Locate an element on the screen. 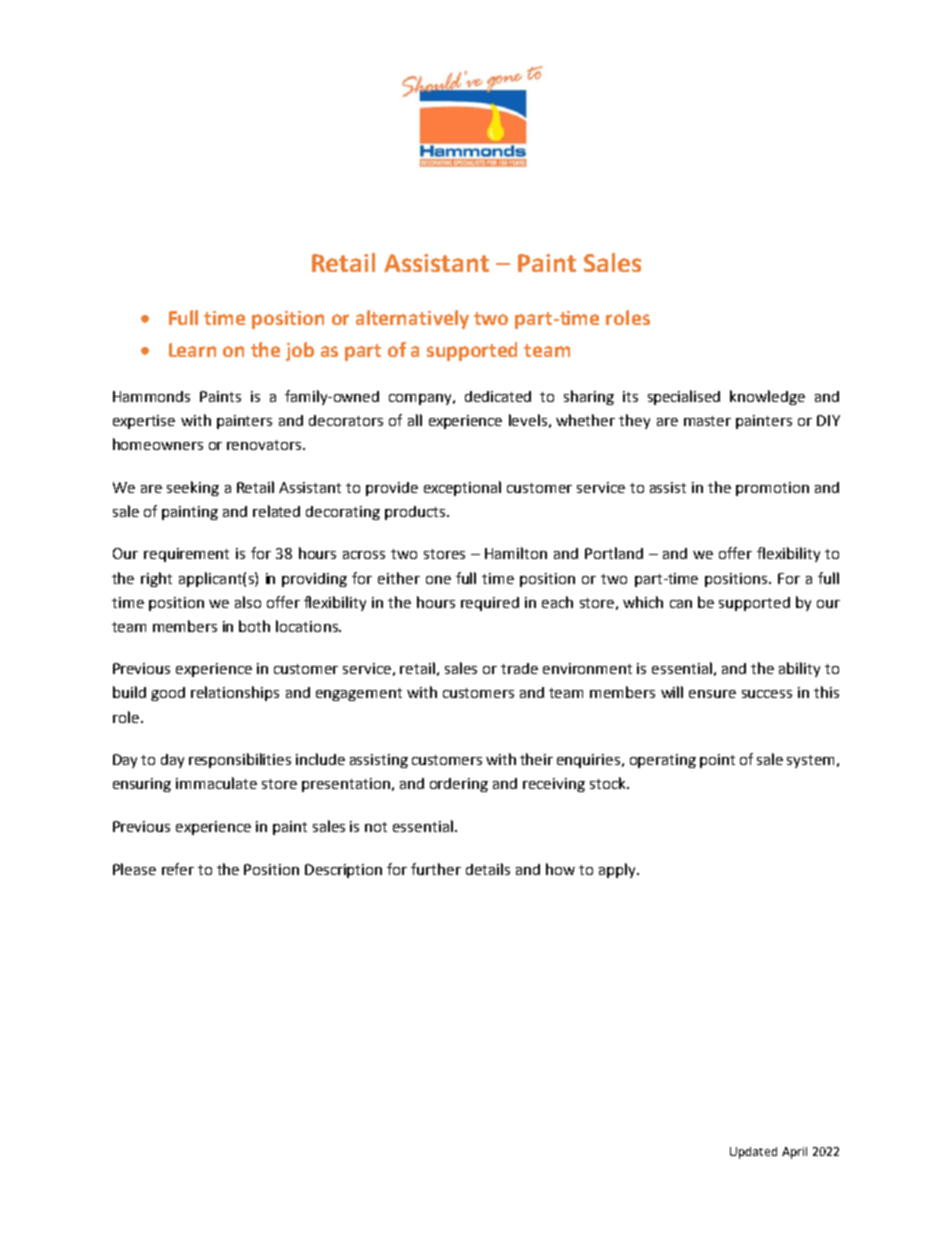 The width and height of the screenshot is (952, 1233). their is located at coordinates (536, 759).
